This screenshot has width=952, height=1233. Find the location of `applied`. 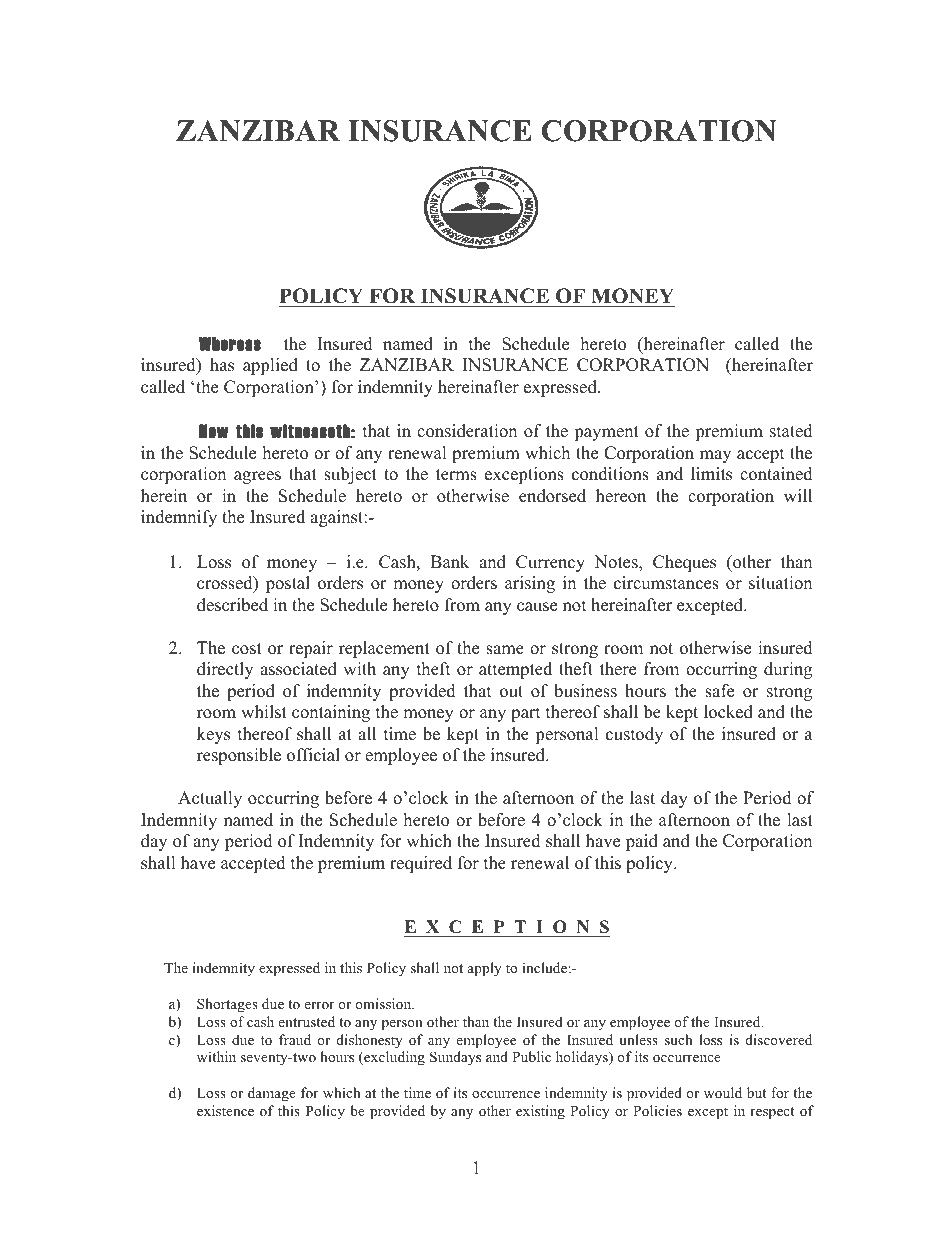

applied is located at coordinates (270, 366).
